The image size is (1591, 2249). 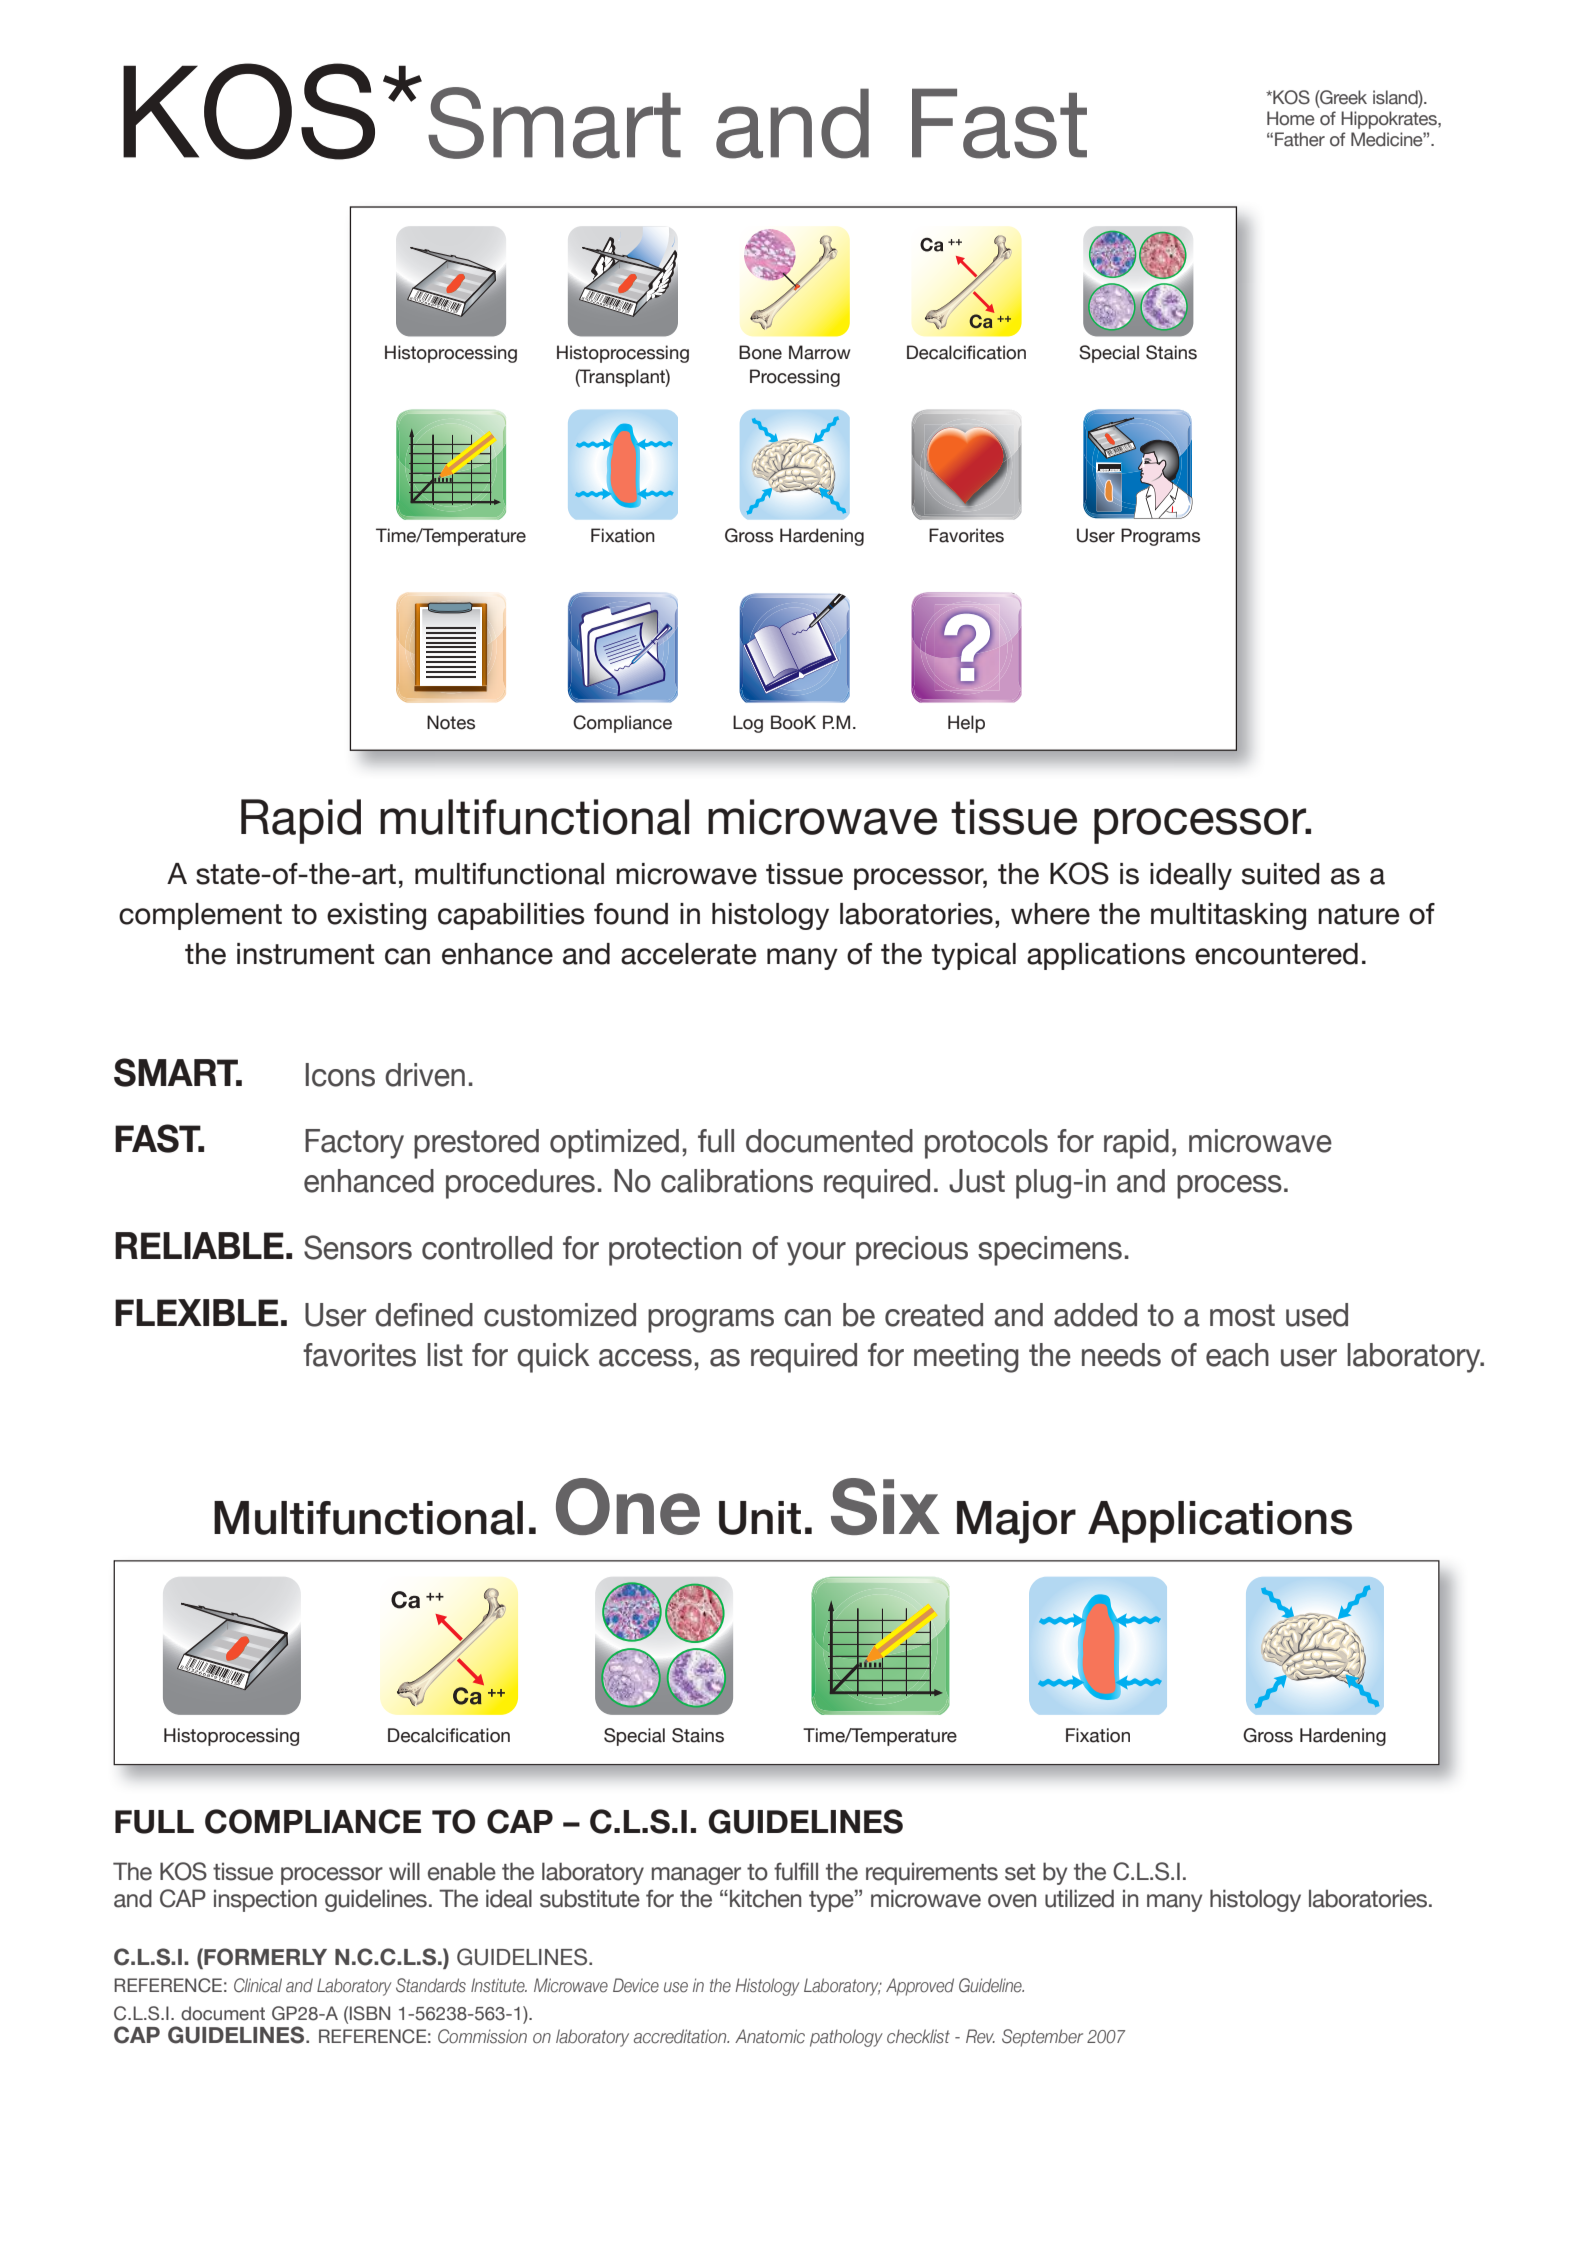 What do you see at coordinates (424, 1315) in the screenshot?
I see `defined` at bounding box center [424, 1315].
